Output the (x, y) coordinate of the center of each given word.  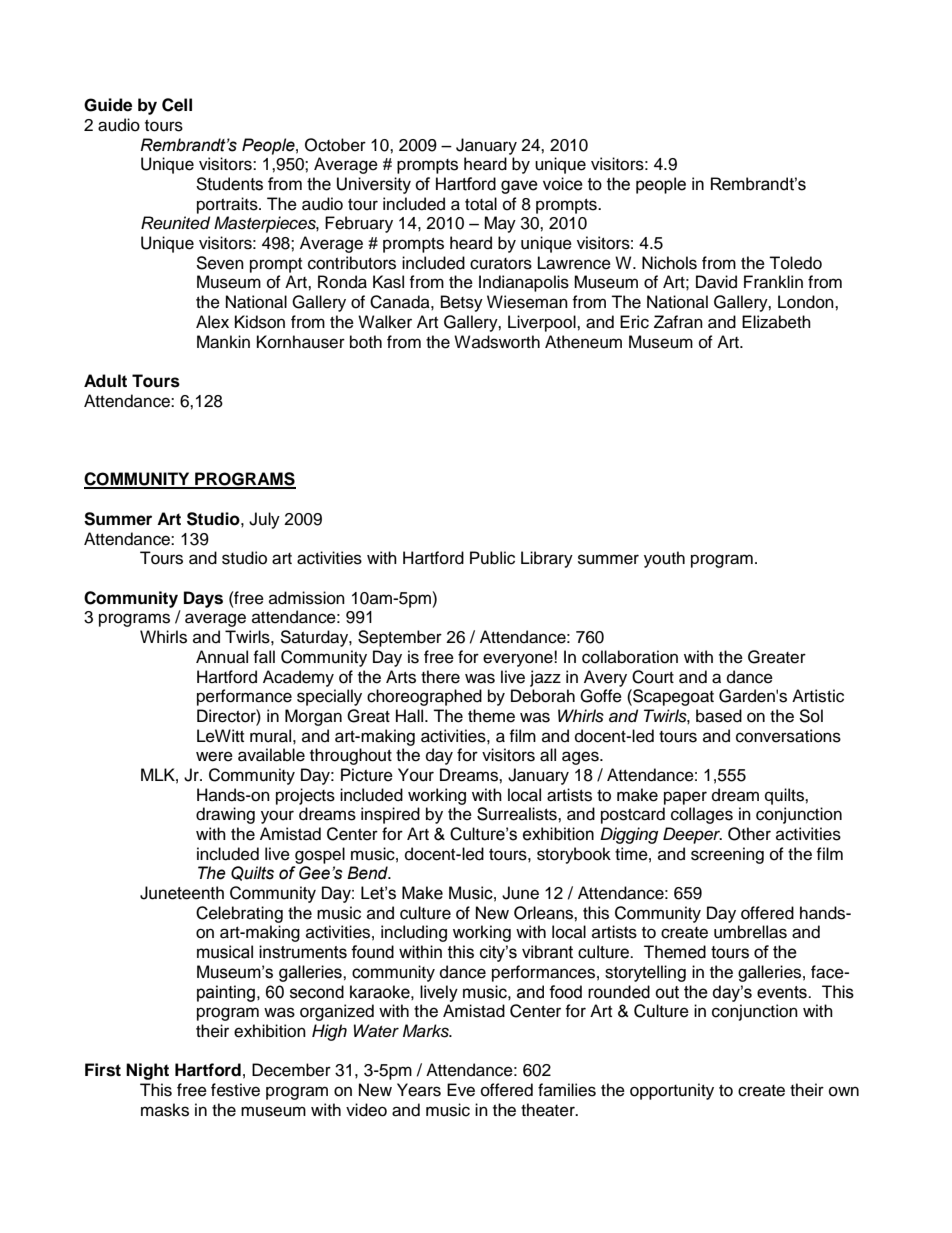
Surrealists (518, 814)
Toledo (795, 263)
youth (664, 559)
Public (492, 558)
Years (419, 1090)
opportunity (672, 1091)
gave (519, 187)
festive (235, 1090)
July (264, 520)
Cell (177, 105)
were (214, 756)
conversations (788, 736)
